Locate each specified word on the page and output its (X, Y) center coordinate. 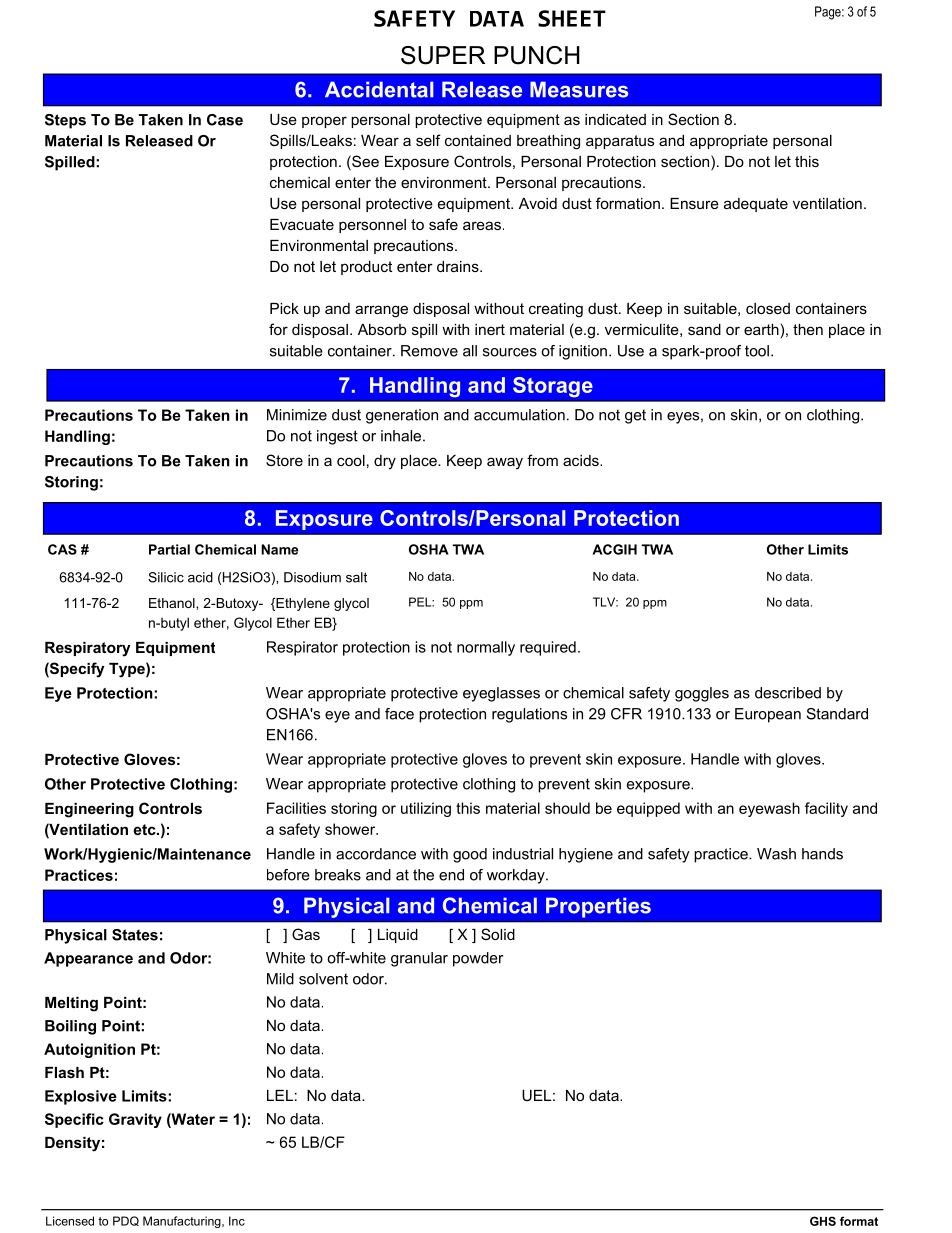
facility (826, 809)
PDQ (126, 1221)
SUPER (443, 55)
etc (145, 829)
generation (402, 416)
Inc (237, 1221)
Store (284, 460)
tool (757, 351)
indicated (615, 119)
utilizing (426, 809)
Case (225, 120)
